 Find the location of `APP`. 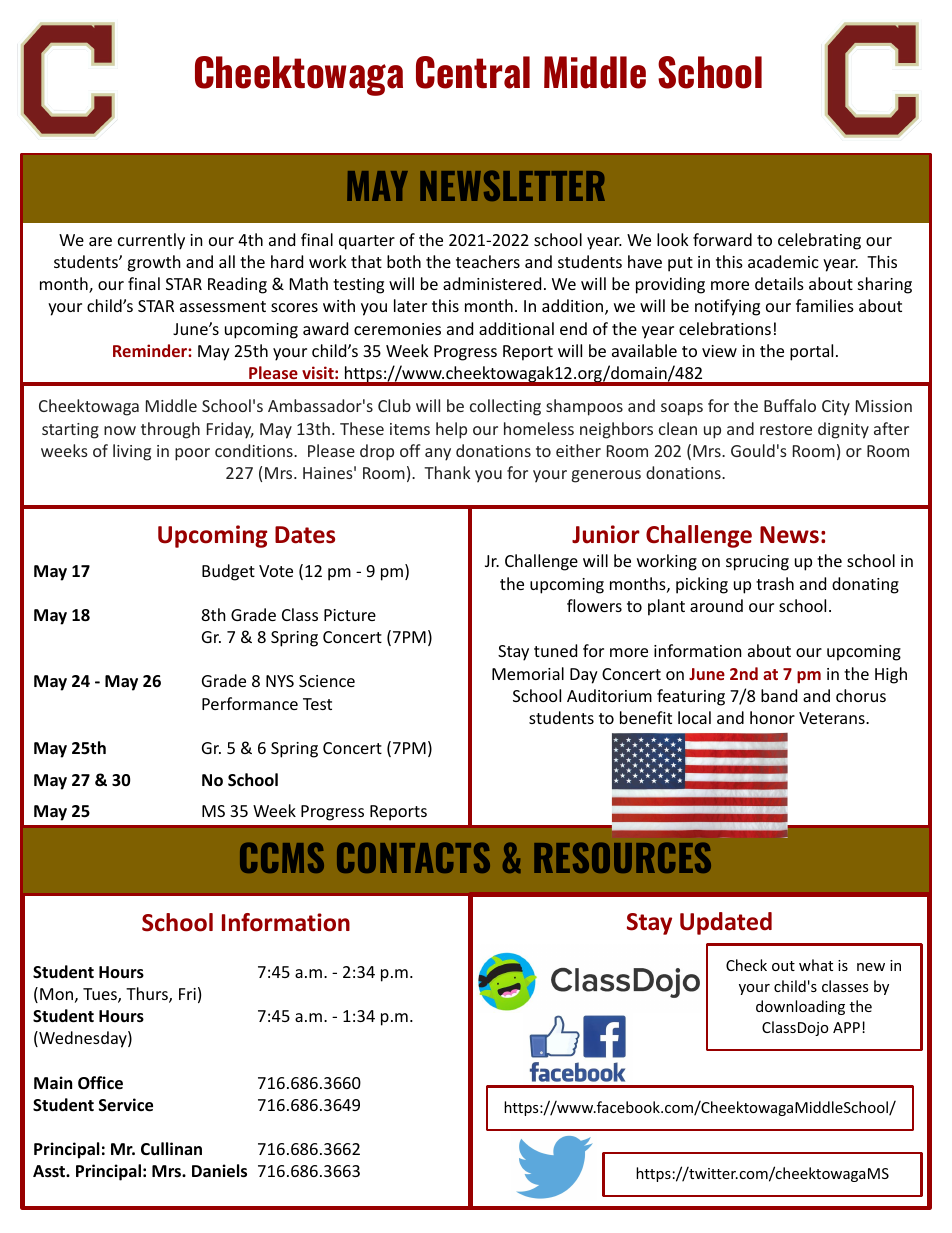

APP is located at coordinates (846, 1027).
